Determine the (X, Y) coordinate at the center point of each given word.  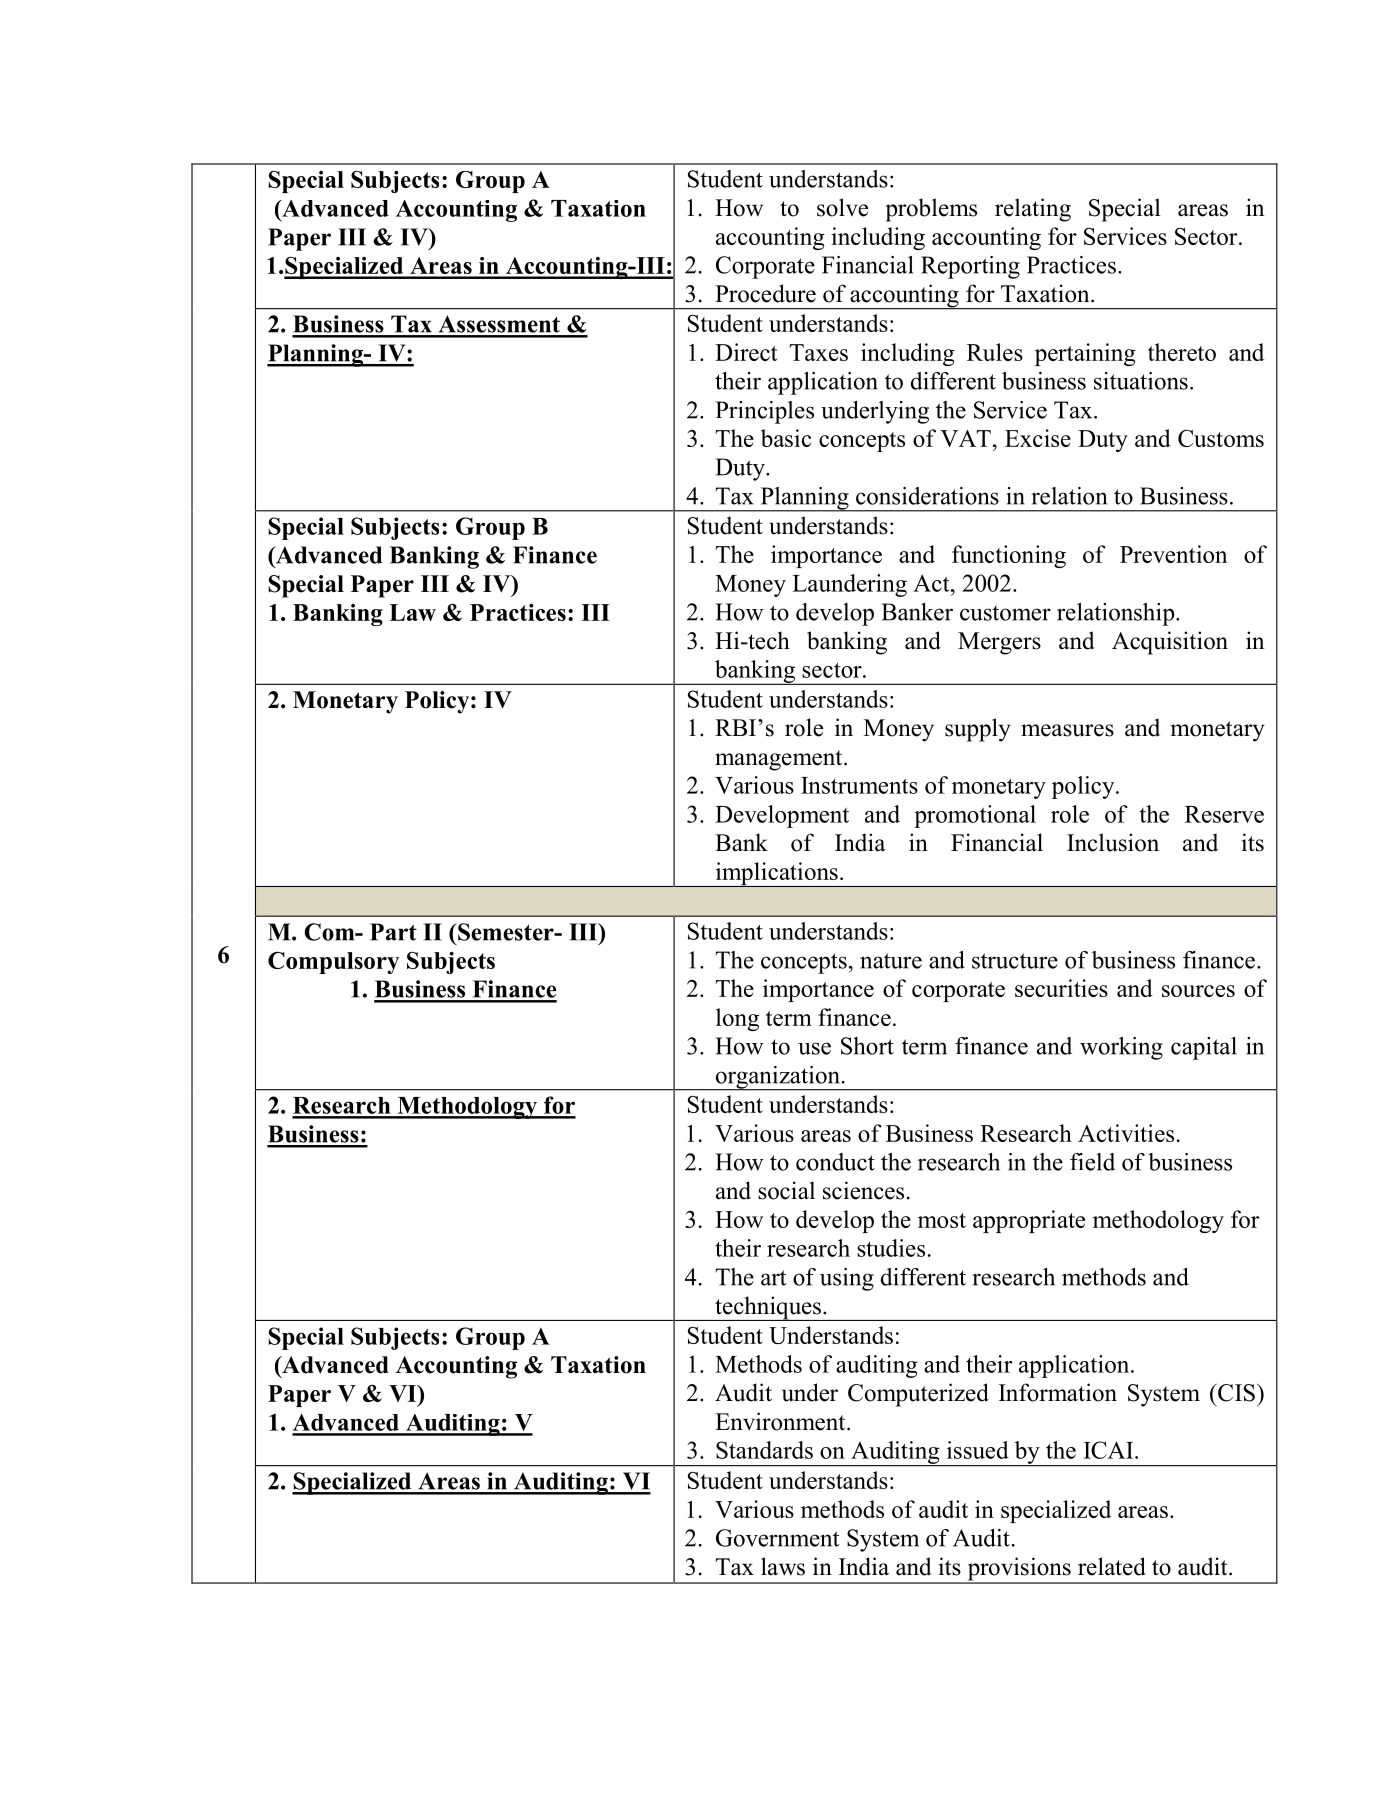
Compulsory (333, 962)
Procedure (765, 293)
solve (842, 207)
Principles (764, 412)
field (1092, 1162)
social (786, 1190)
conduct (835, 1162)
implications (776, 874)
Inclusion (1113, 842)
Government (778, 1538)
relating (1033, 210)
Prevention (1173, 554)
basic (786, 438)
